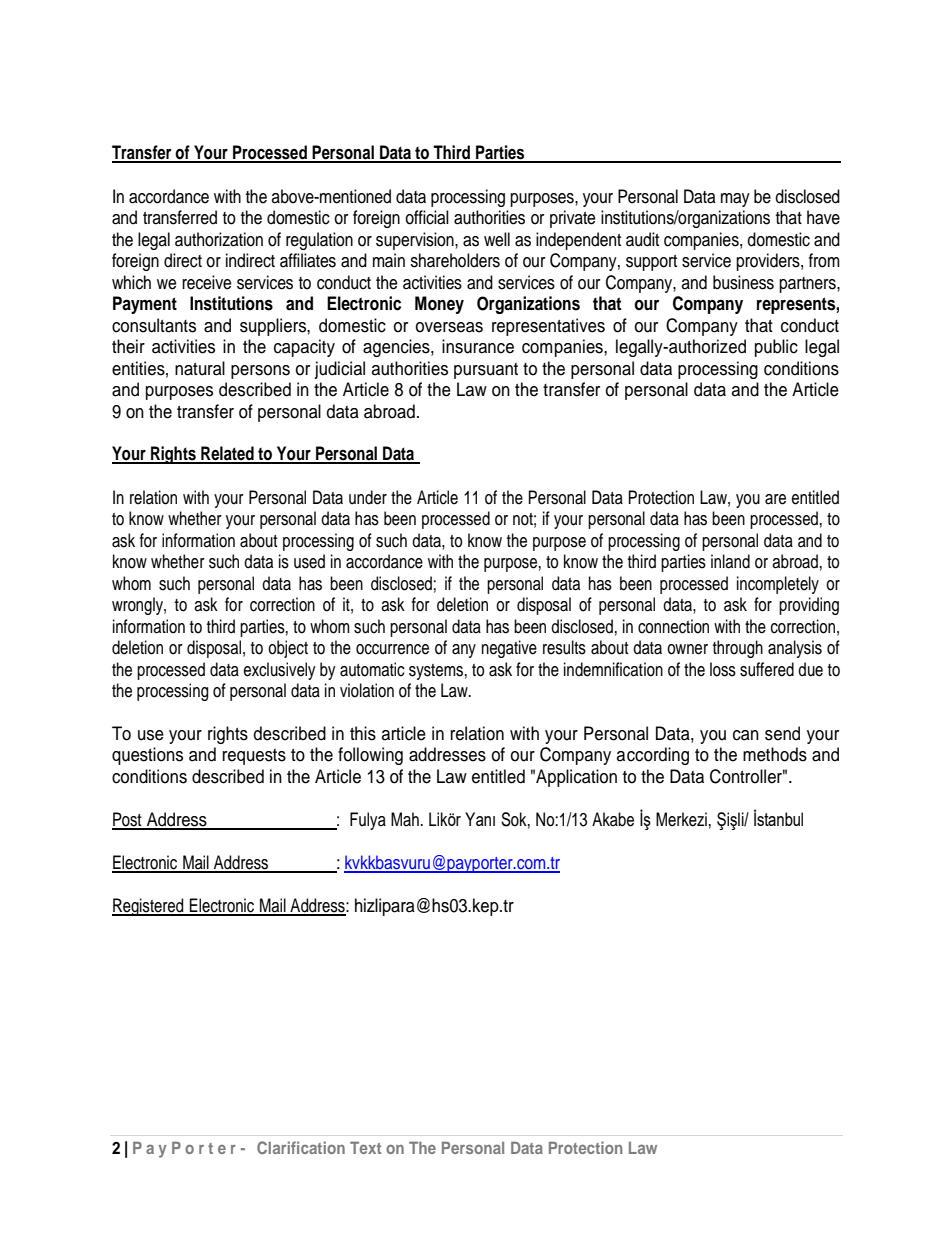 The width and height of the image is (952, 1233). I want to click on Mah, so click(405, 819).
